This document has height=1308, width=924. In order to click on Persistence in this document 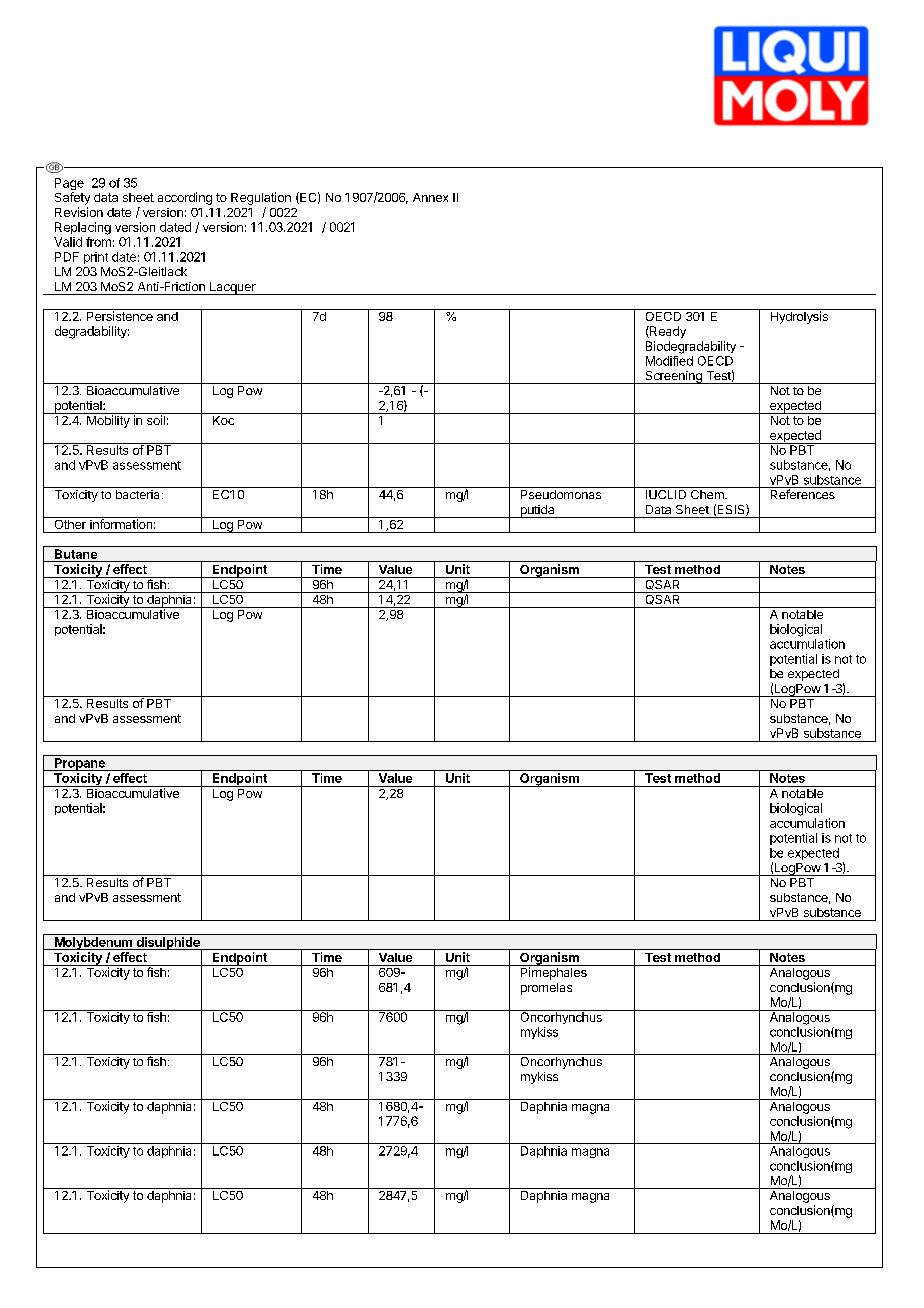, I will do `click(120, 315)`.
